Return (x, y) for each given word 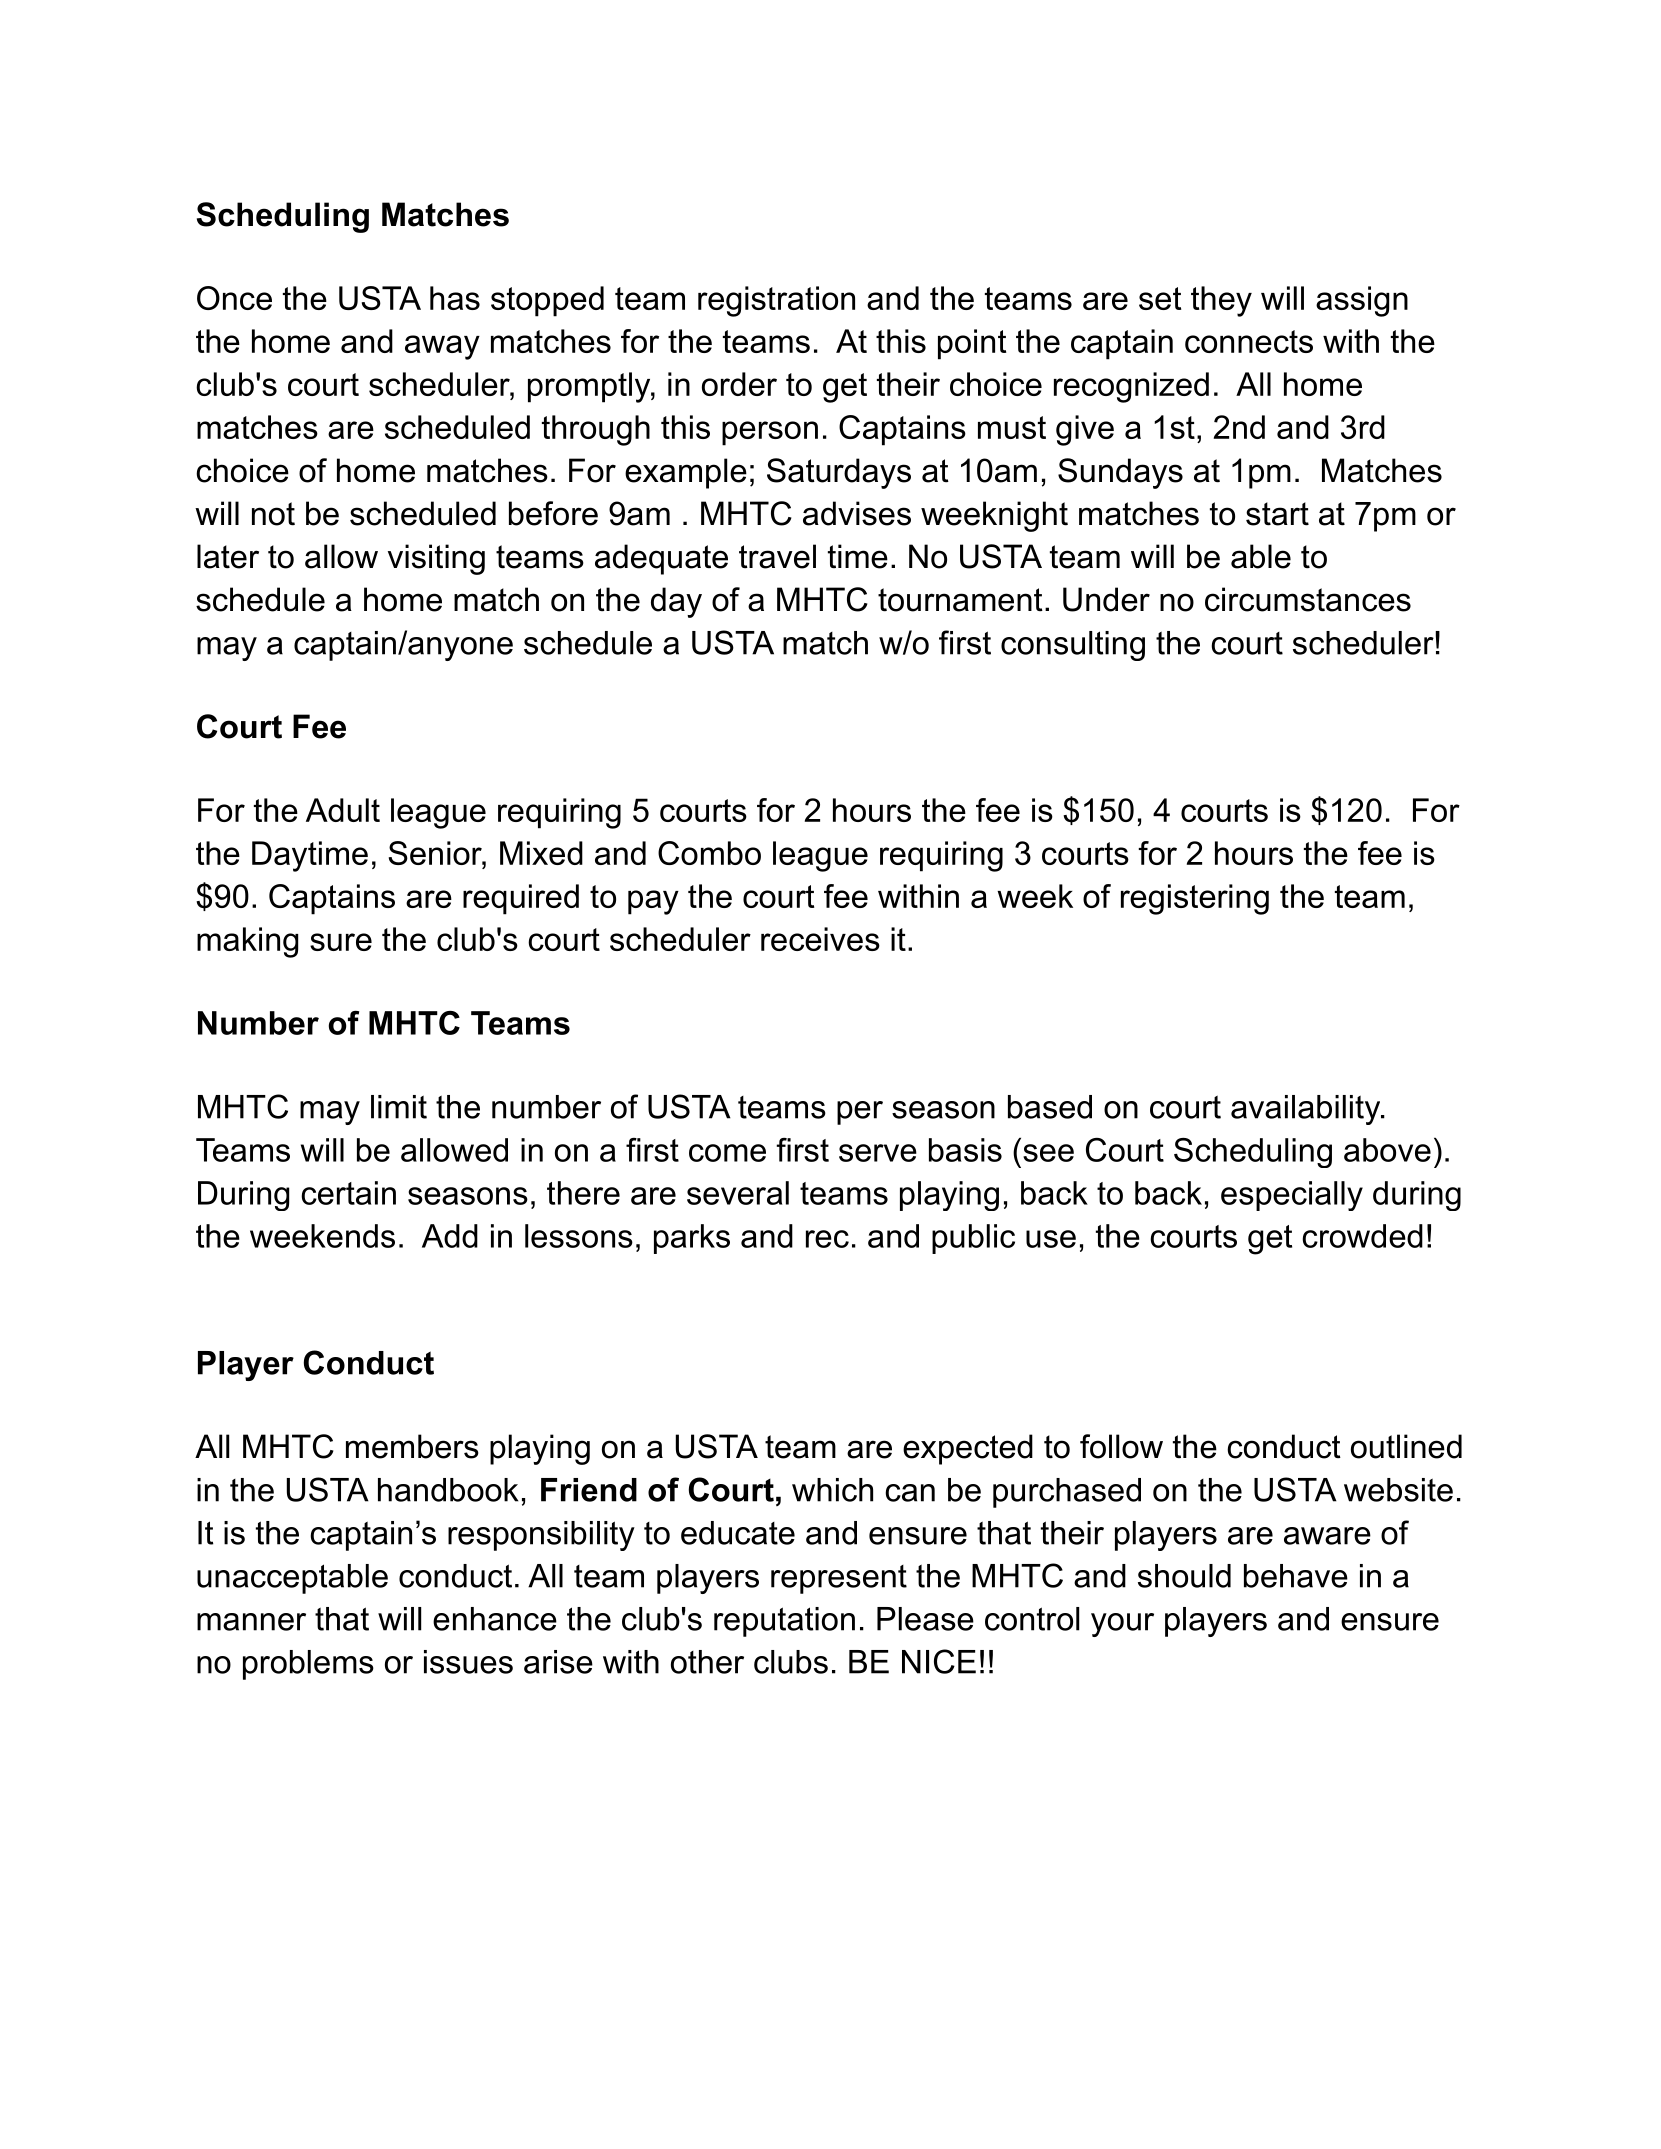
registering (1195, 899)
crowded (1362, 1236)
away (442, 347)
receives (820, 939)
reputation (784, 1622)
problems (308, 1665)
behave (1296, 1576)
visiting (436, 559)
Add (450, 1236)
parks (692, 1239)
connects (1249, 341)
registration (776, 301)
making (247, 942)
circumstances (1308, 599)
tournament (960, 600)
